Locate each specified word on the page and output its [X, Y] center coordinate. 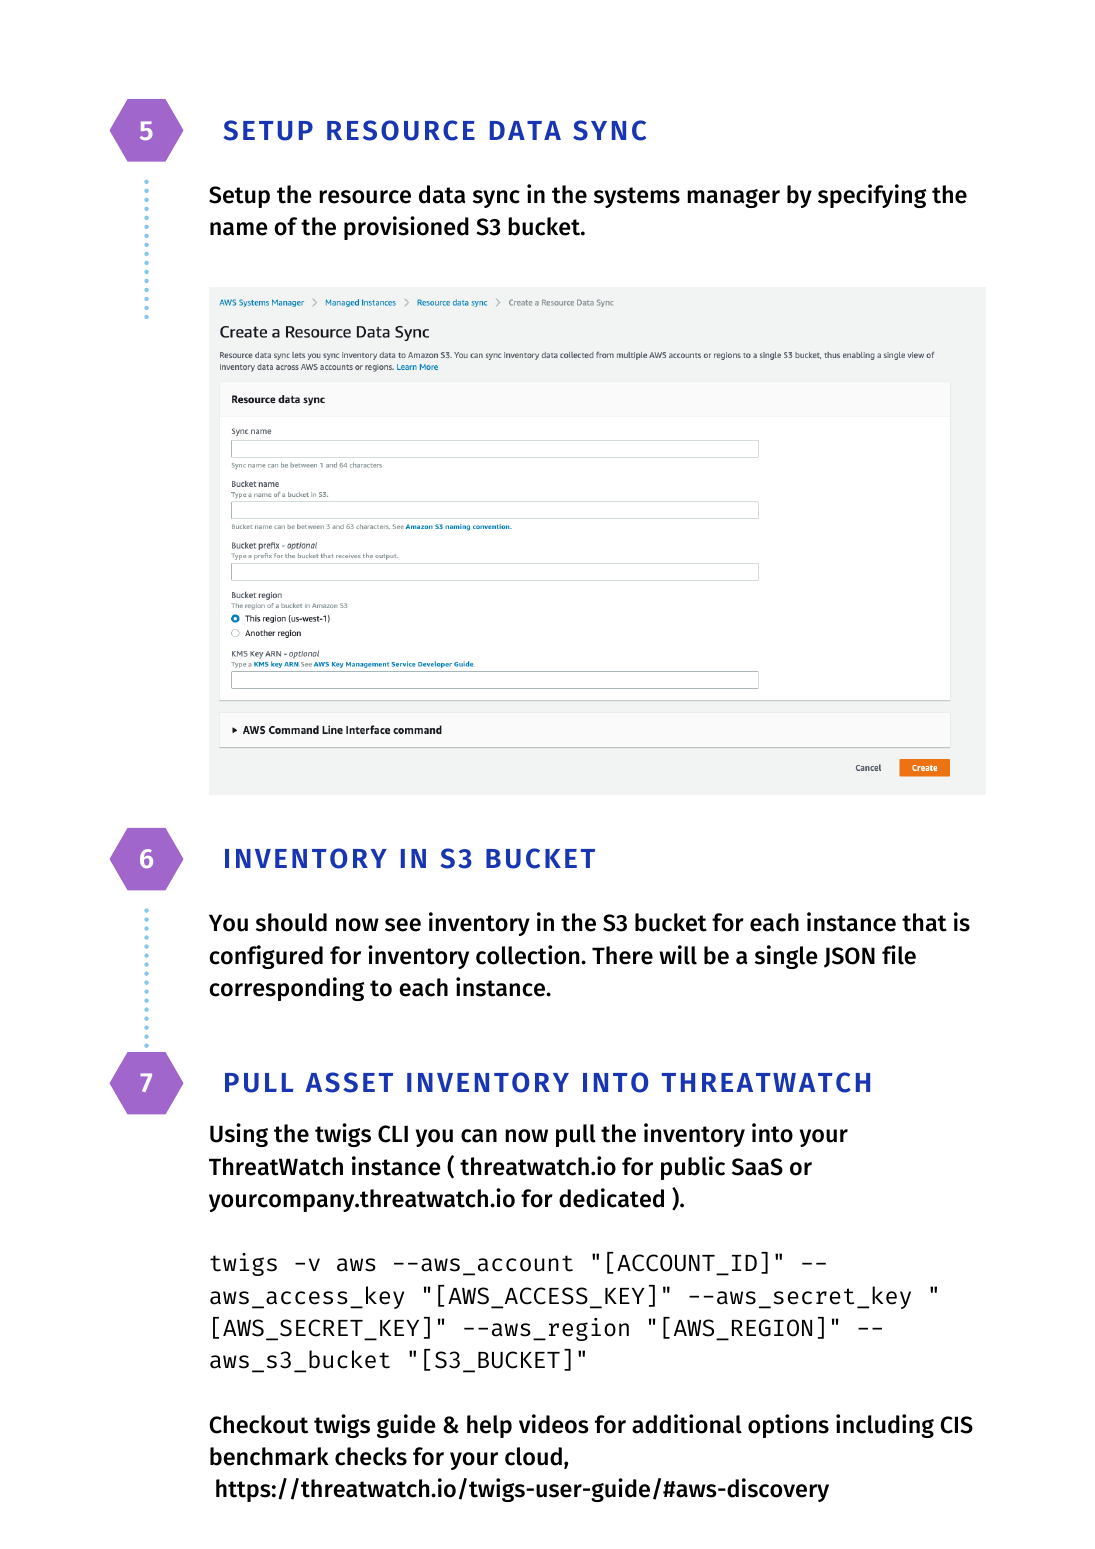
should [291, 922]
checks [371, 1456]
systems [637, 197]
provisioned [406, 228]
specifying [872, 196]
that [924, 922]
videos [554, 1424]
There [622, 955]
